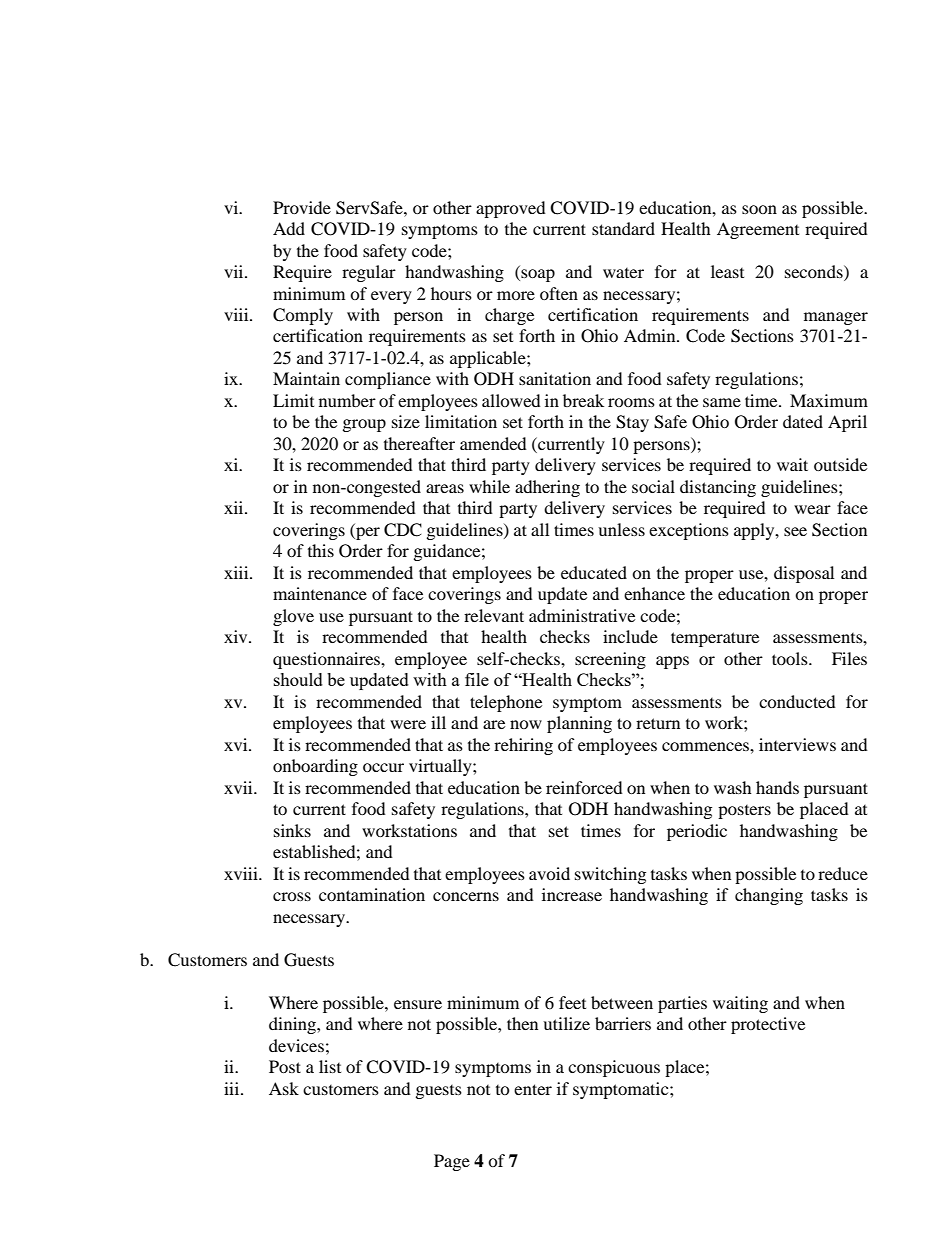  What do you see at coordinates (506, 703) in the screenshot?
I see `telephone` at bounding box center [506, 703].
